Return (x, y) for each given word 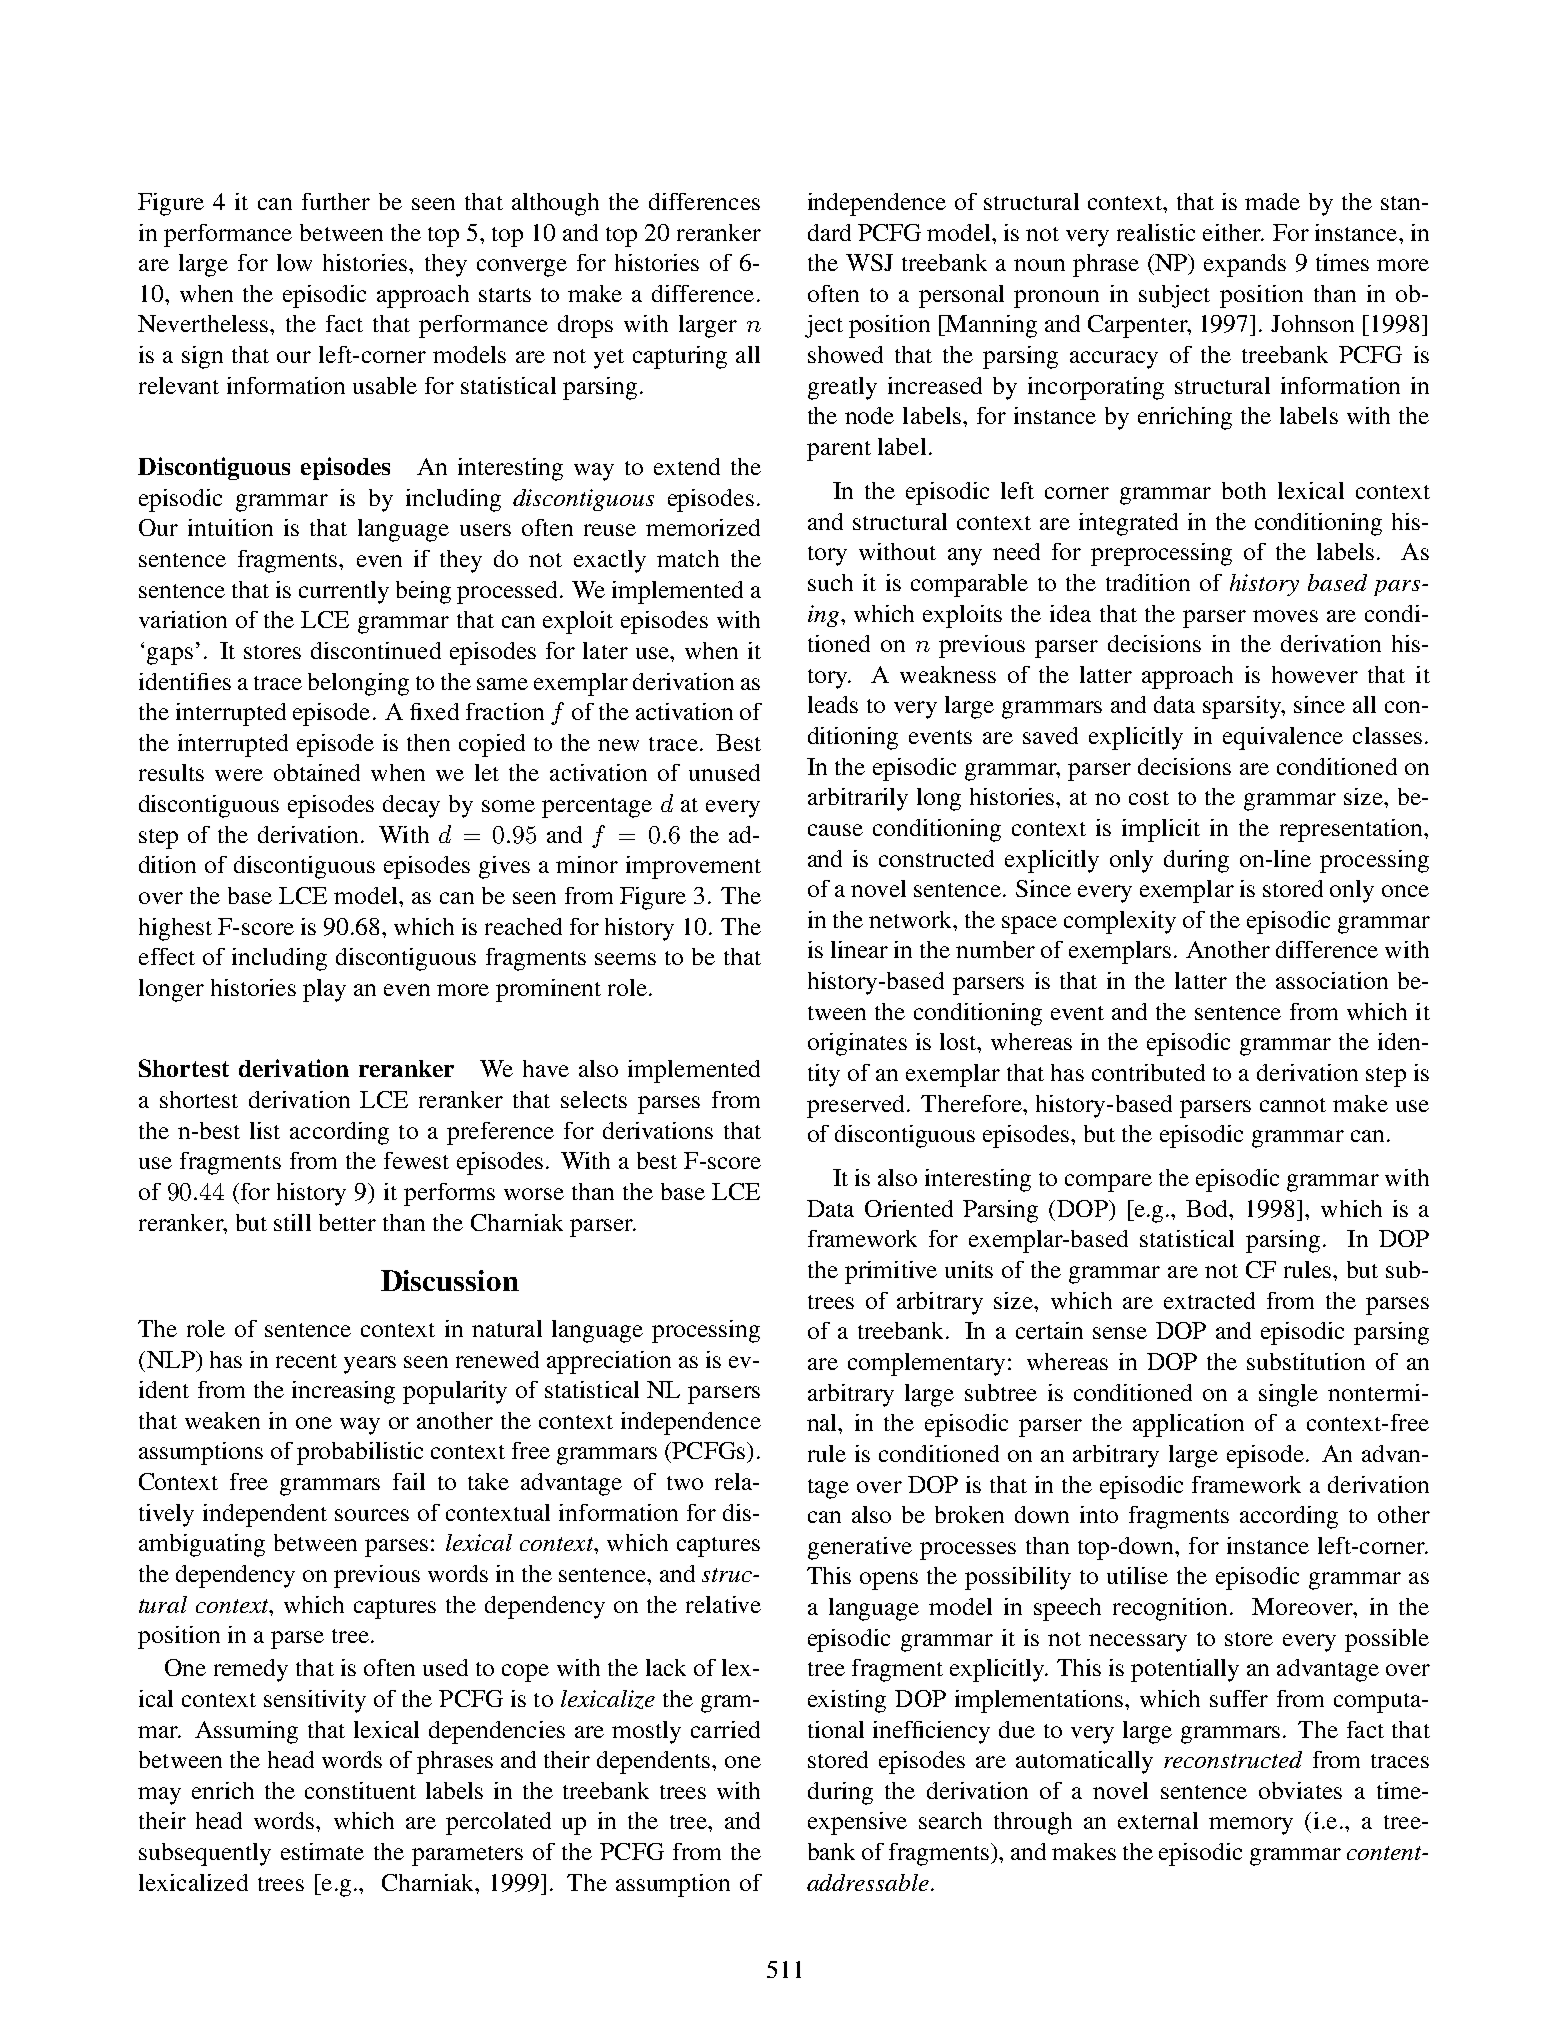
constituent (360, 1790)
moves (1285, 616)
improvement (693, 867)
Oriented (909, 1208)
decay (411, 806)
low (294, 262)
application (1188, 1425)
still (292, 1222)
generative (860, 1548)
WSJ (869, 262)
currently (344, 592)
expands (1245, 265)
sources (372, 1515)
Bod (1208, 1208)
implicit (1161, 830)
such (830, 582)
